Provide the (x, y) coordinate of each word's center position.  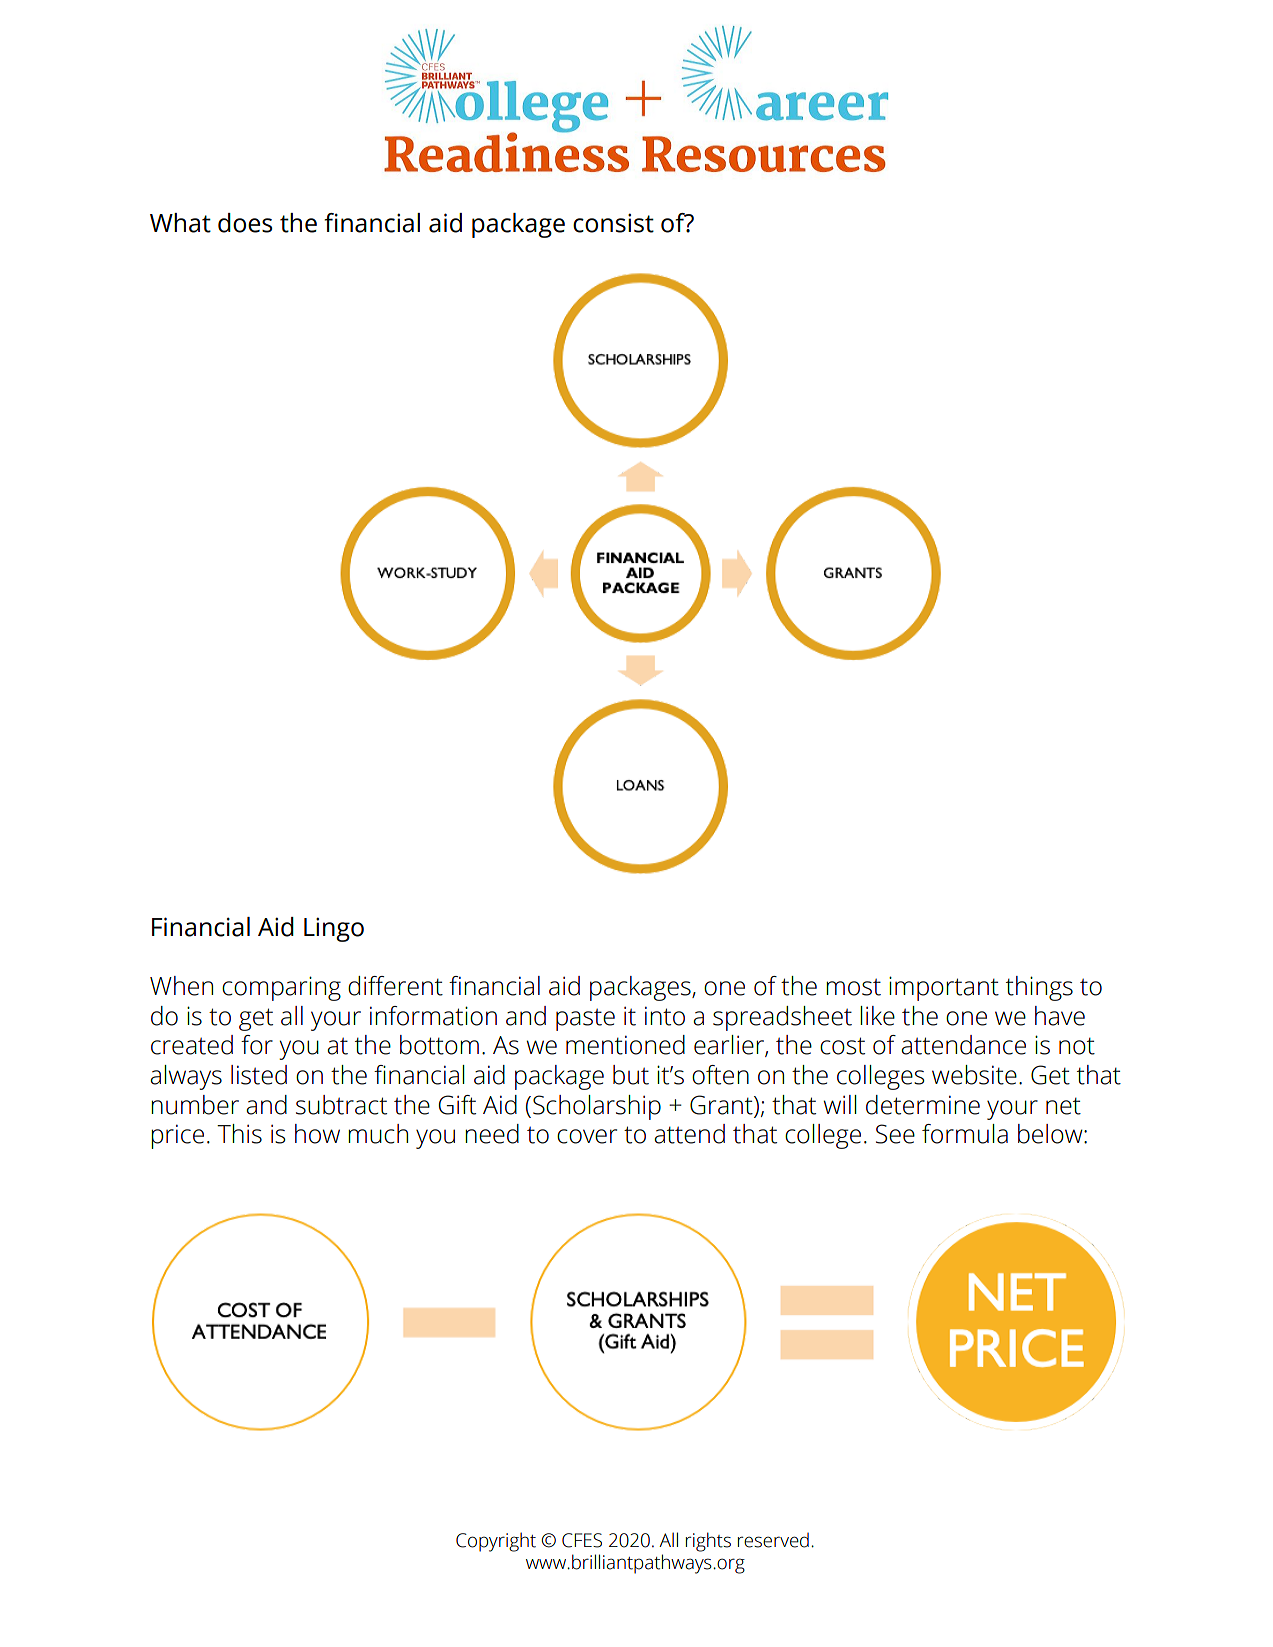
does (245, 223)
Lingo (334, 929)
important (944, 988)
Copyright (496, 1542)
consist (613, 223)
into (665, 1016)
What (180, 223)
